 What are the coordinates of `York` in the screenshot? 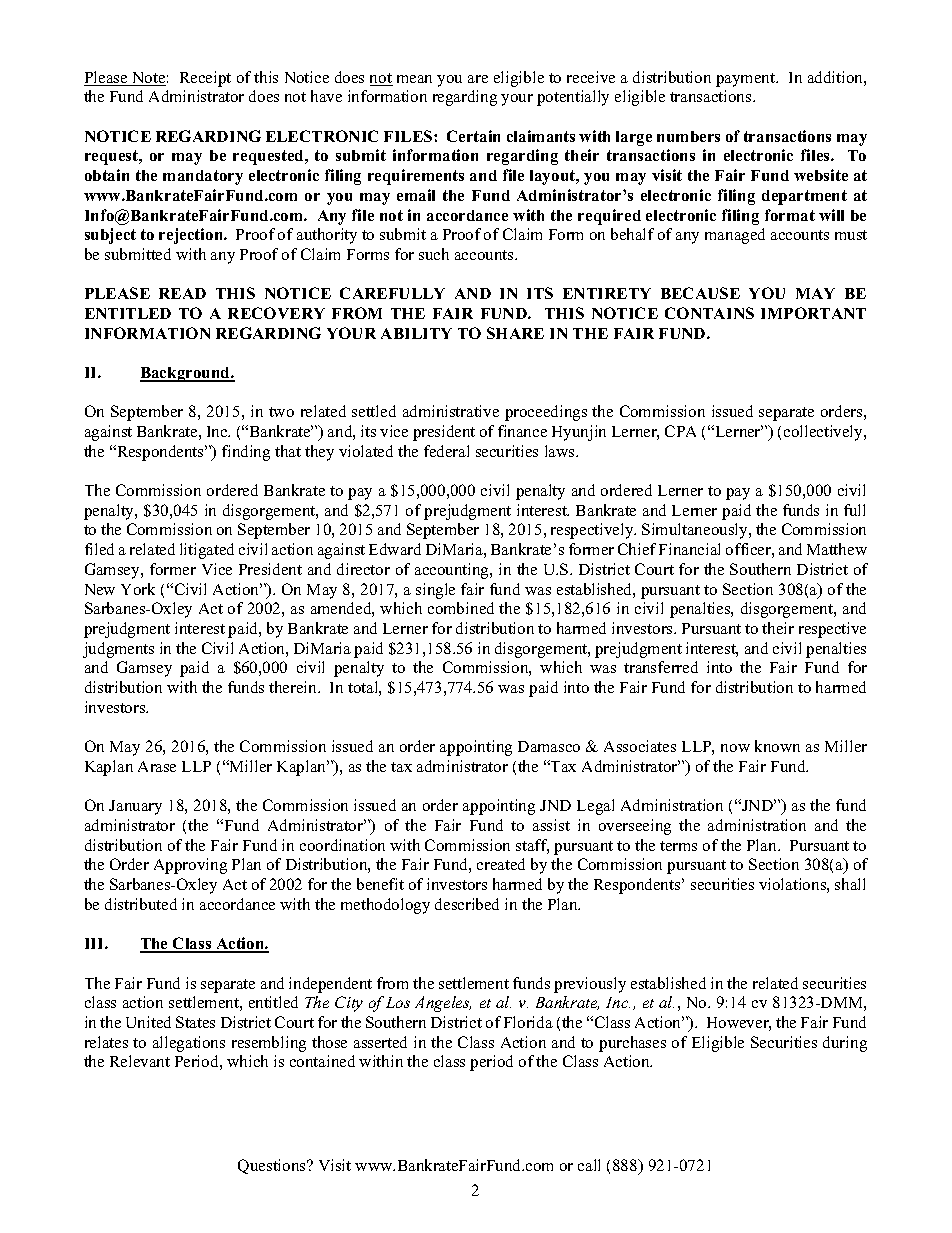 It's located at (138, 589).
